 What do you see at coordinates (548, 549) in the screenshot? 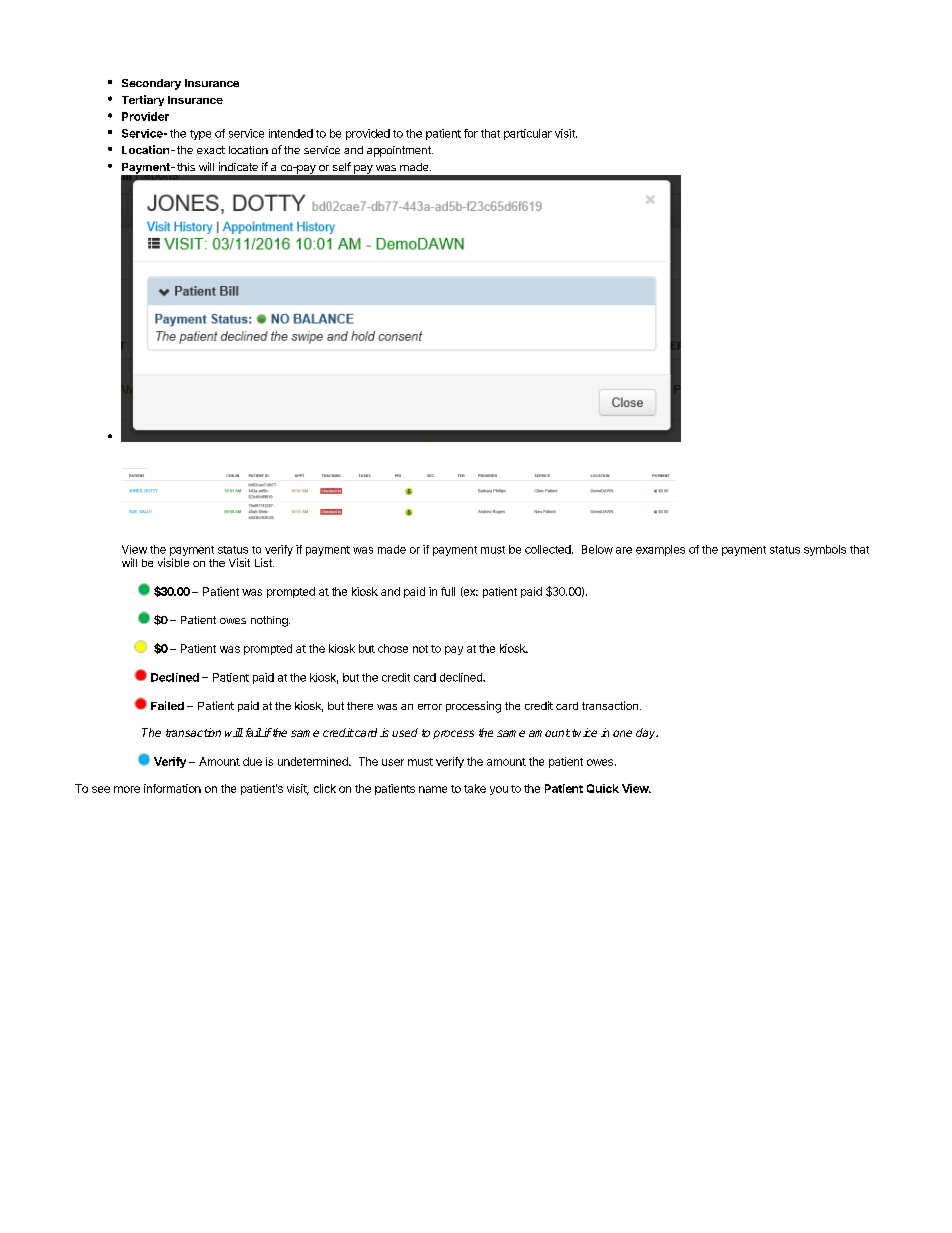
I see `collected` at bounding box center [548, 549].
